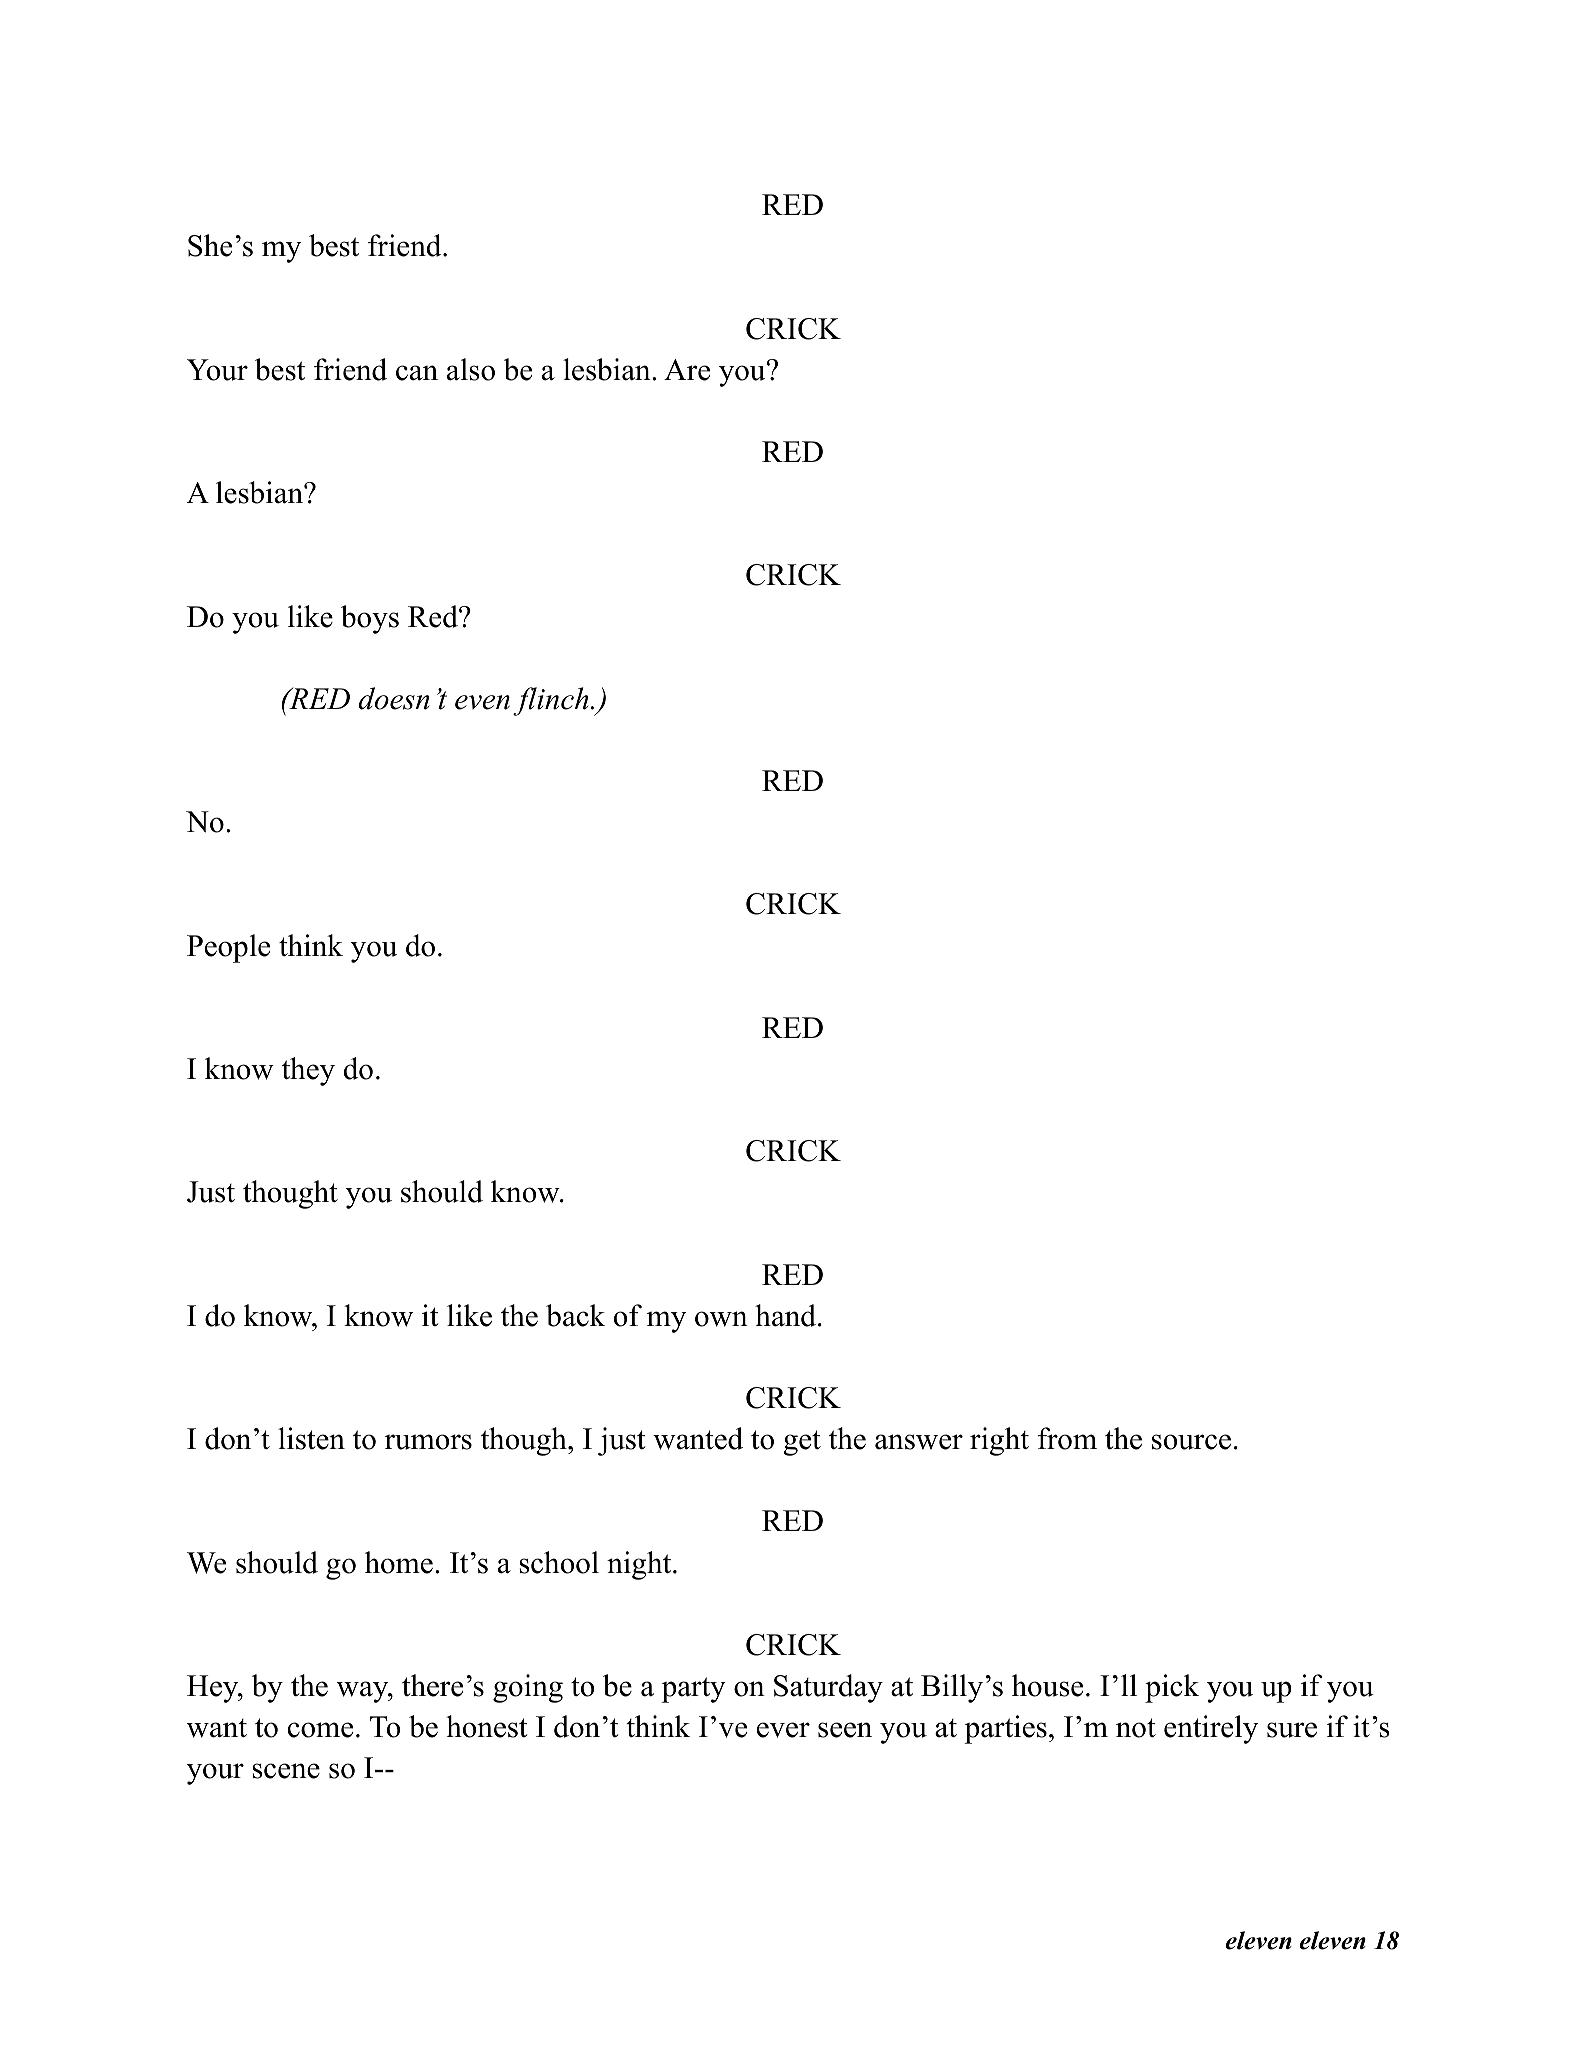 The width and height of the screenshot is (1586, 2053). Describe the element at coordinates (417, 373) in the screenshot. I see `can` at that location.
